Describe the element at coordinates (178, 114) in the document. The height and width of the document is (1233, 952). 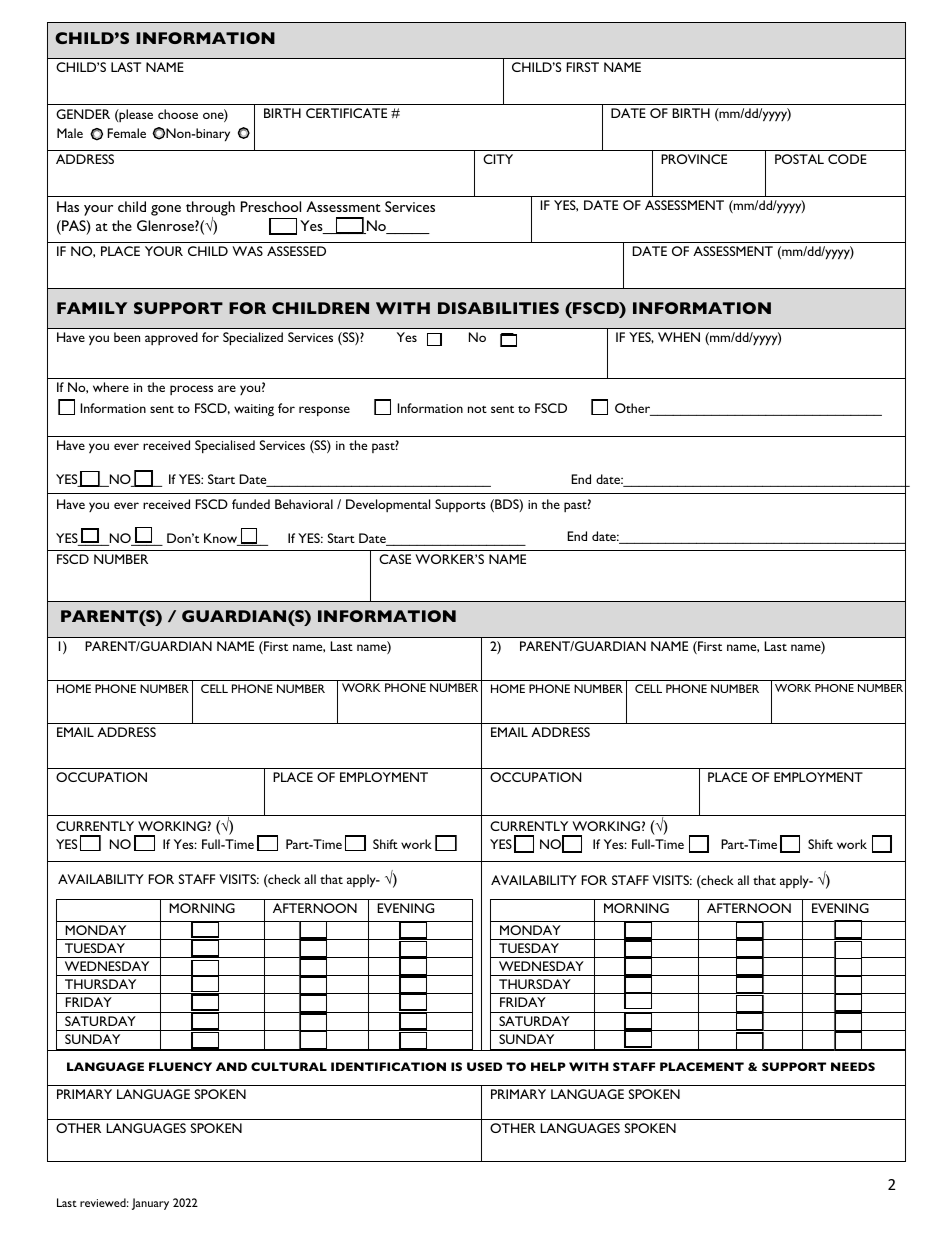
I see `choose` at that location.
